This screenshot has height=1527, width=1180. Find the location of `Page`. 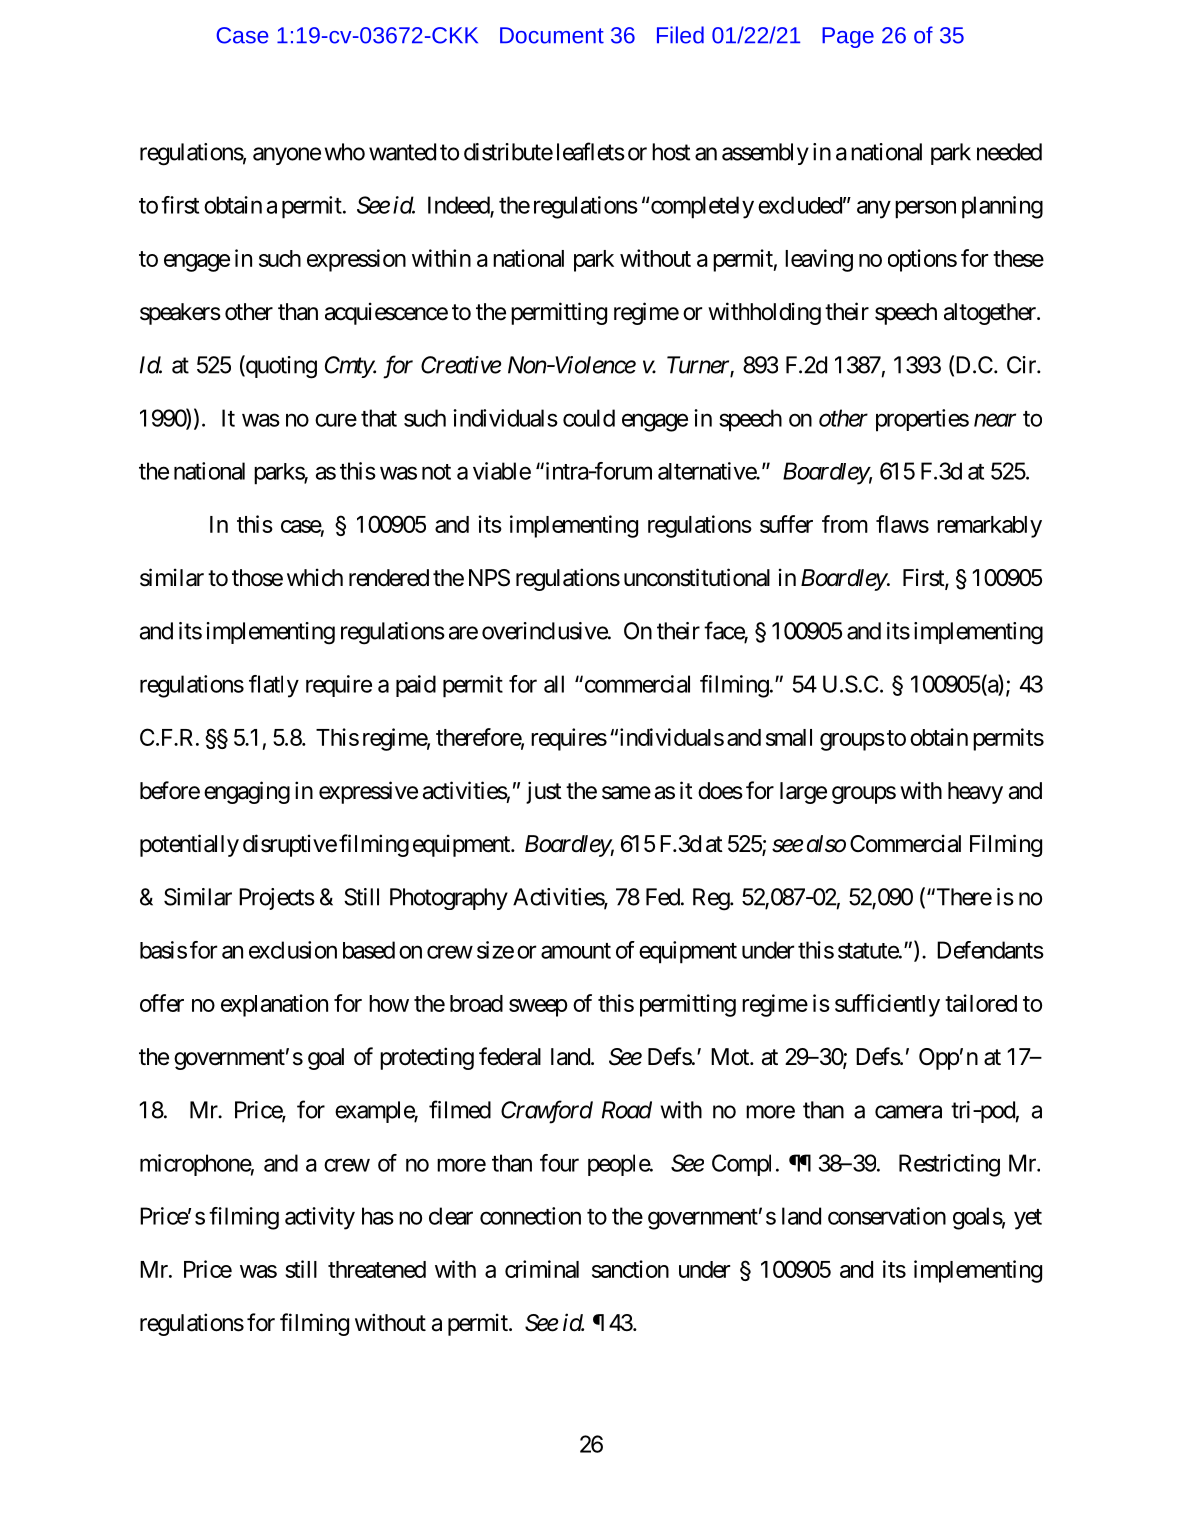

Page is located at coordinates (848, 37).
